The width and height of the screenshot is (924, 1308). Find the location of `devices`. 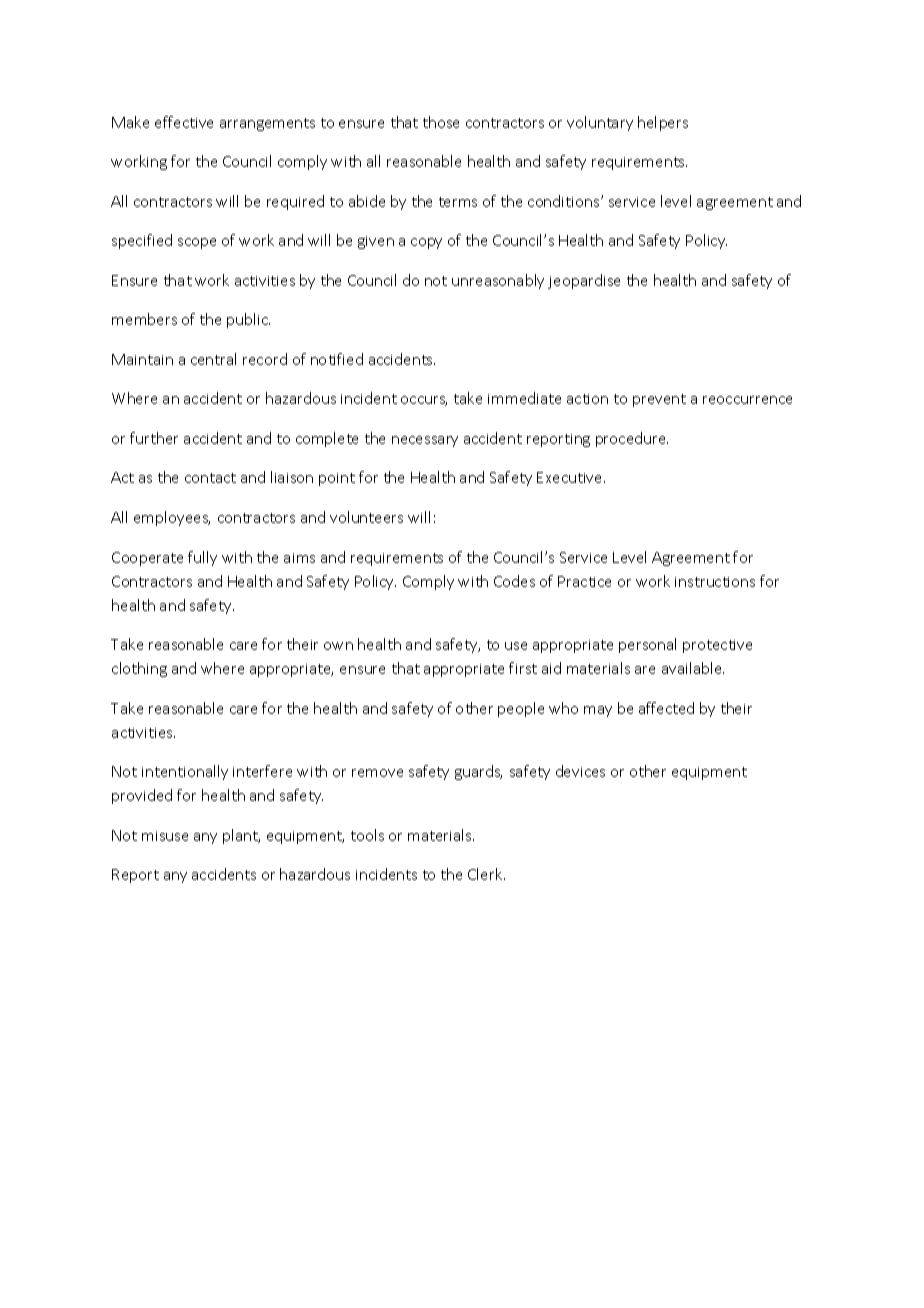

devices is located at coordinates (580, 771).
